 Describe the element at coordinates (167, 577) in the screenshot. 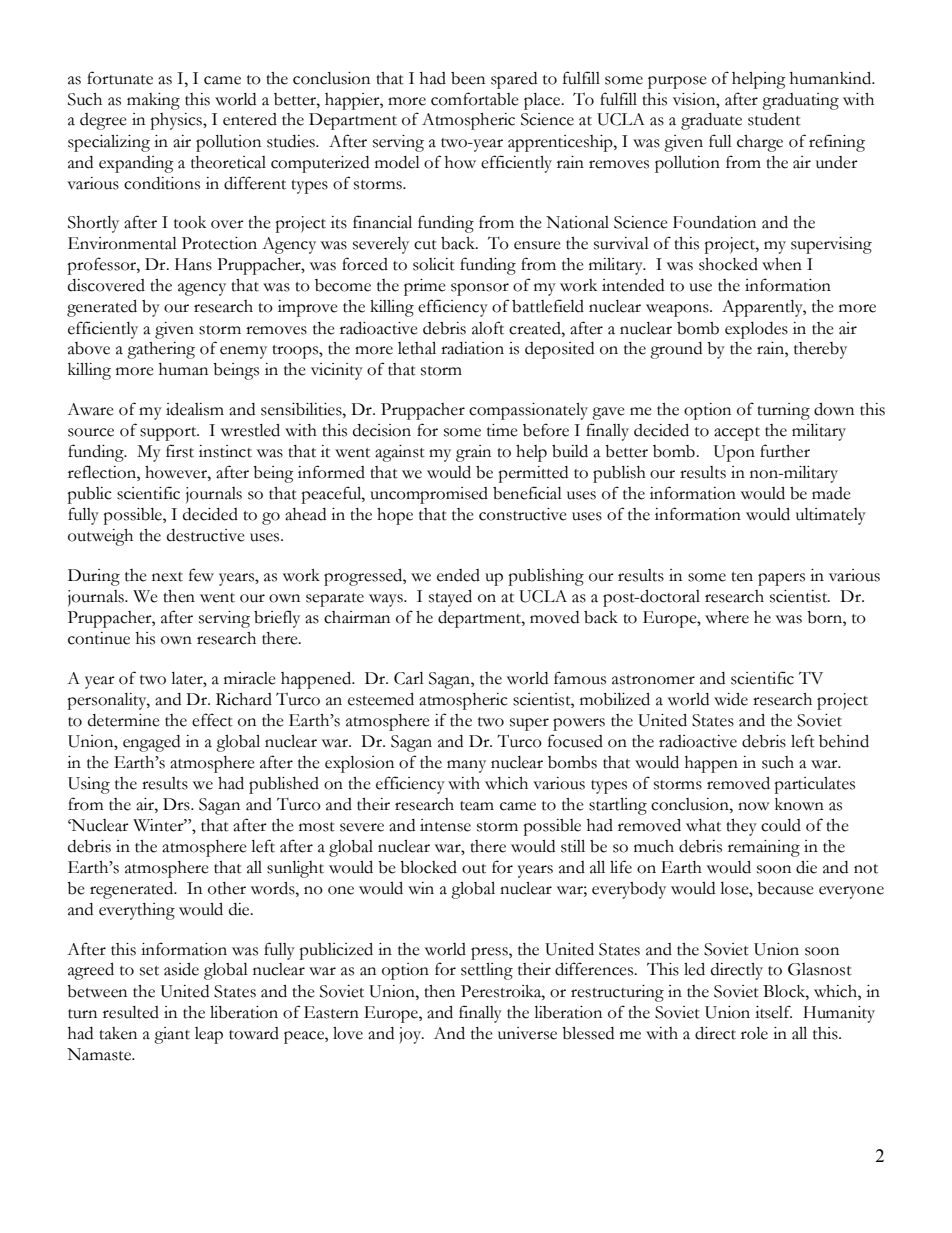

I see `next` at that location.
